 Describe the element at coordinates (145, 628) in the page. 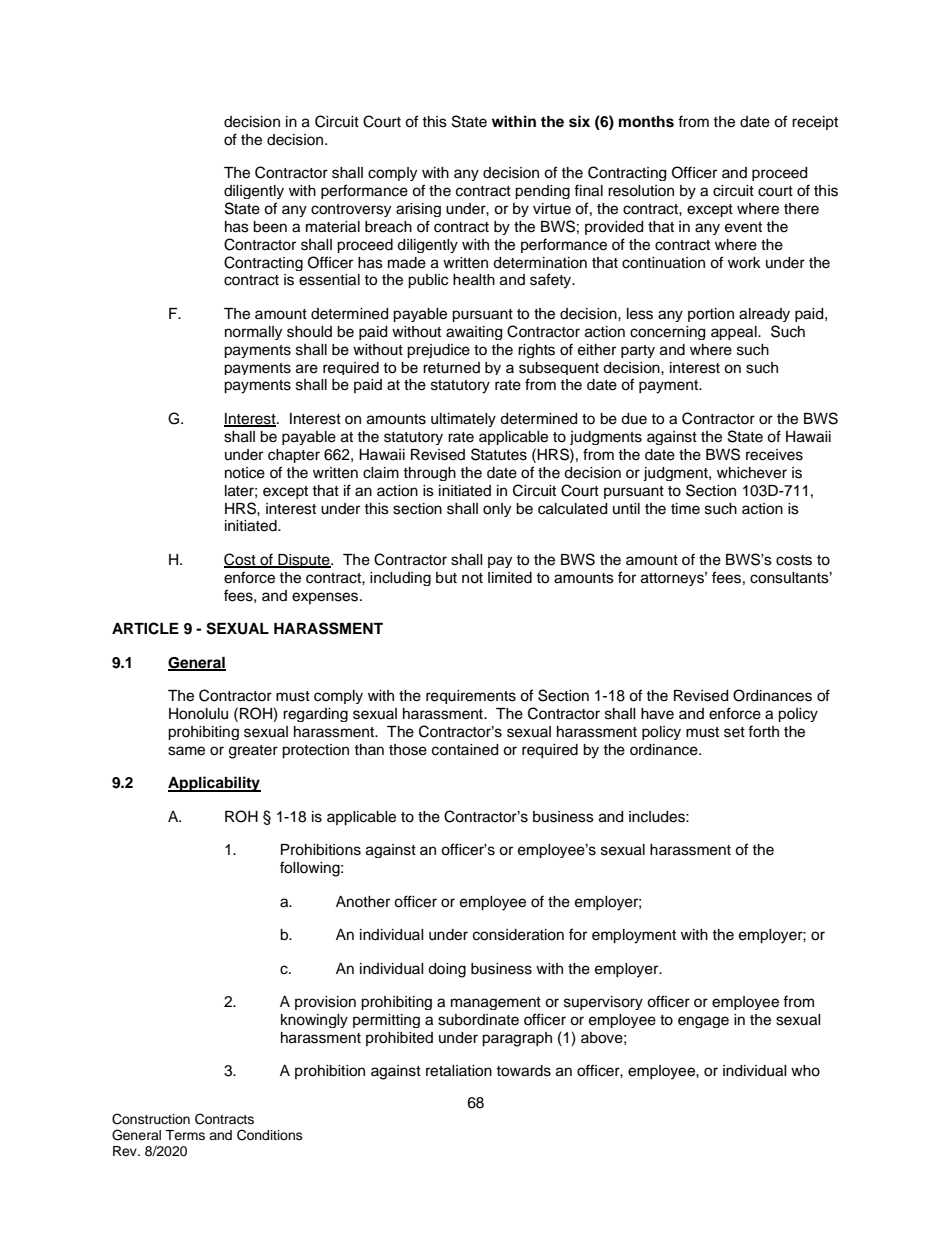

I see `ARTICLE` at that location.
